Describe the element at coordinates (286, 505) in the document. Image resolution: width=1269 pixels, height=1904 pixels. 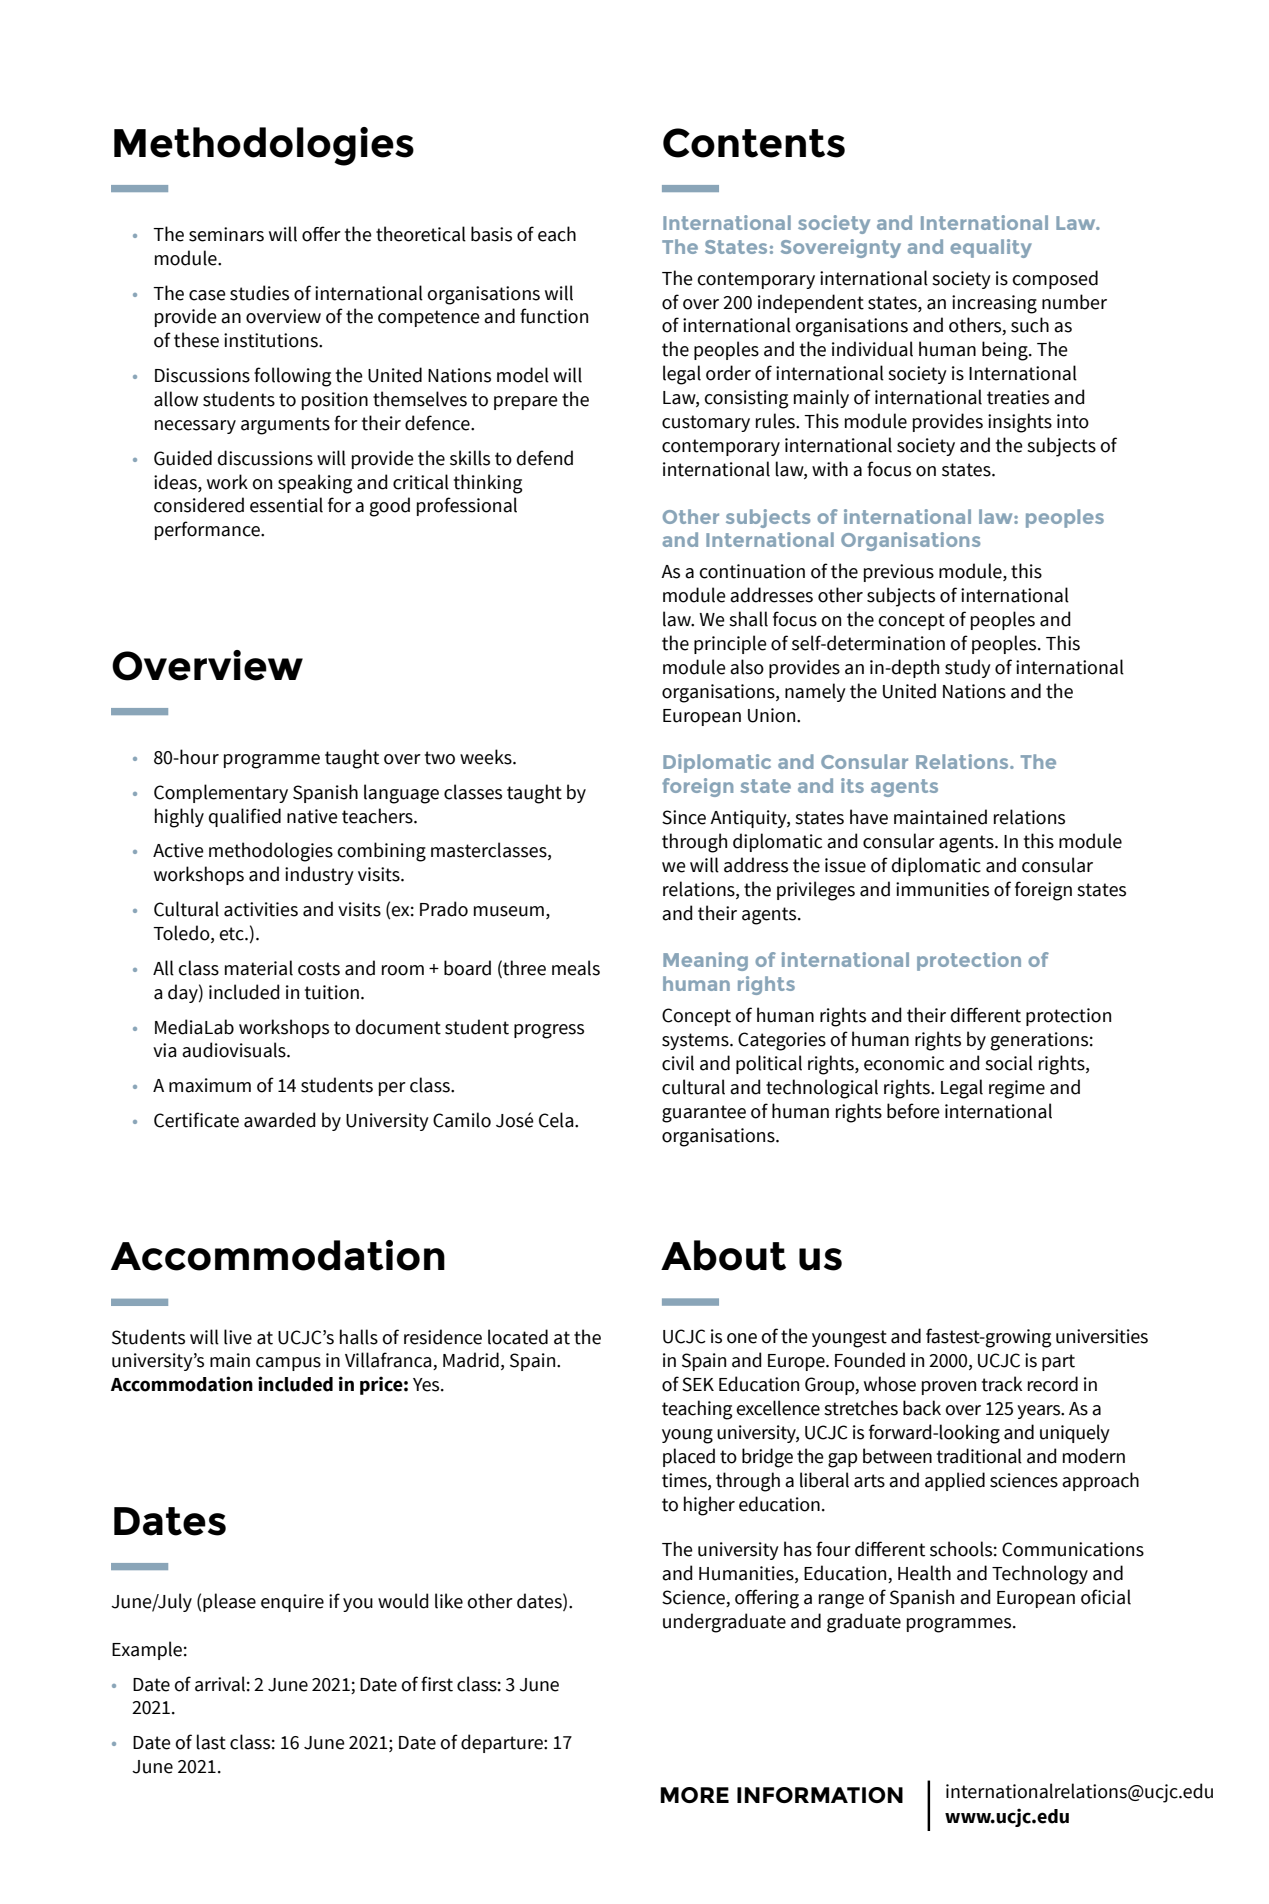
I see `essential` at that location.
